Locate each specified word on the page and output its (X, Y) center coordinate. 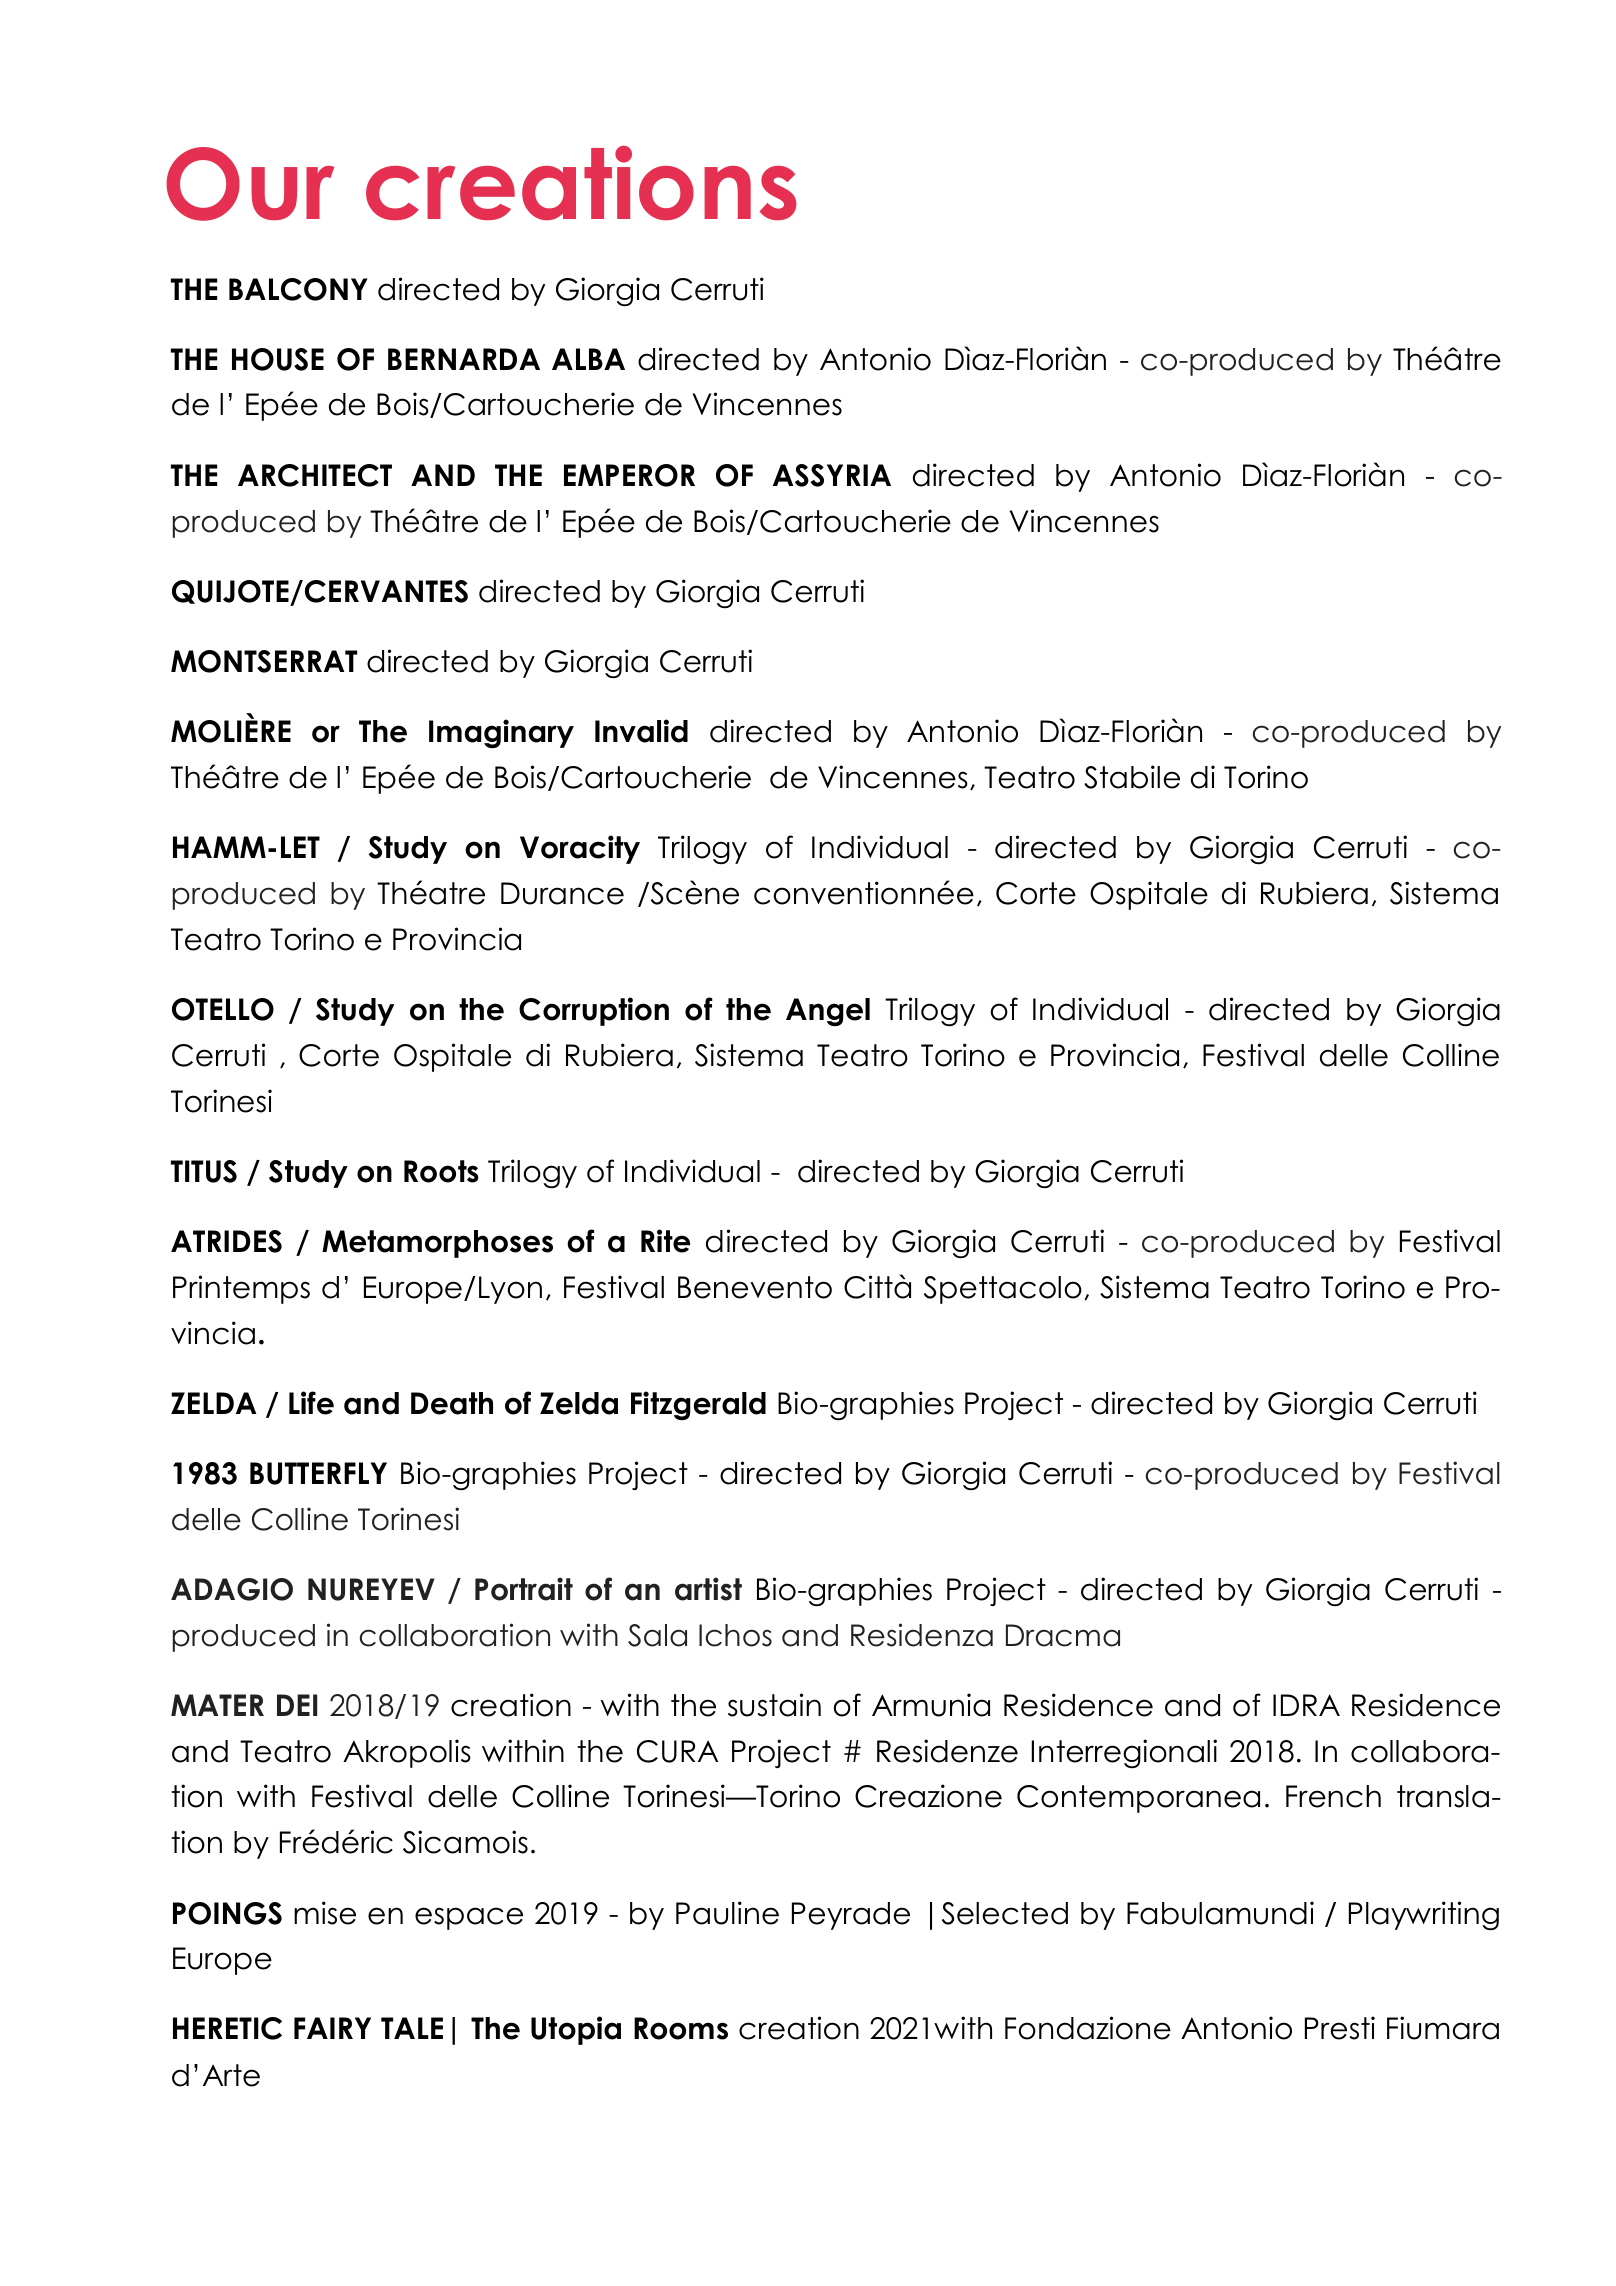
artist (708, 1589)
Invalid (641, 731)
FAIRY (332, 2028)
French (1333, 1796)
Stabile (1132, 777)
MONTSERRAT (264, 661)
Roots (441, 1171)
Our (250, 184)
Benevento (755, 1287)
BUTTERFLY (318, 1473)
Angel (828, 1012)
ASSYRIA (832, 475)
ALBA (588, 359)
